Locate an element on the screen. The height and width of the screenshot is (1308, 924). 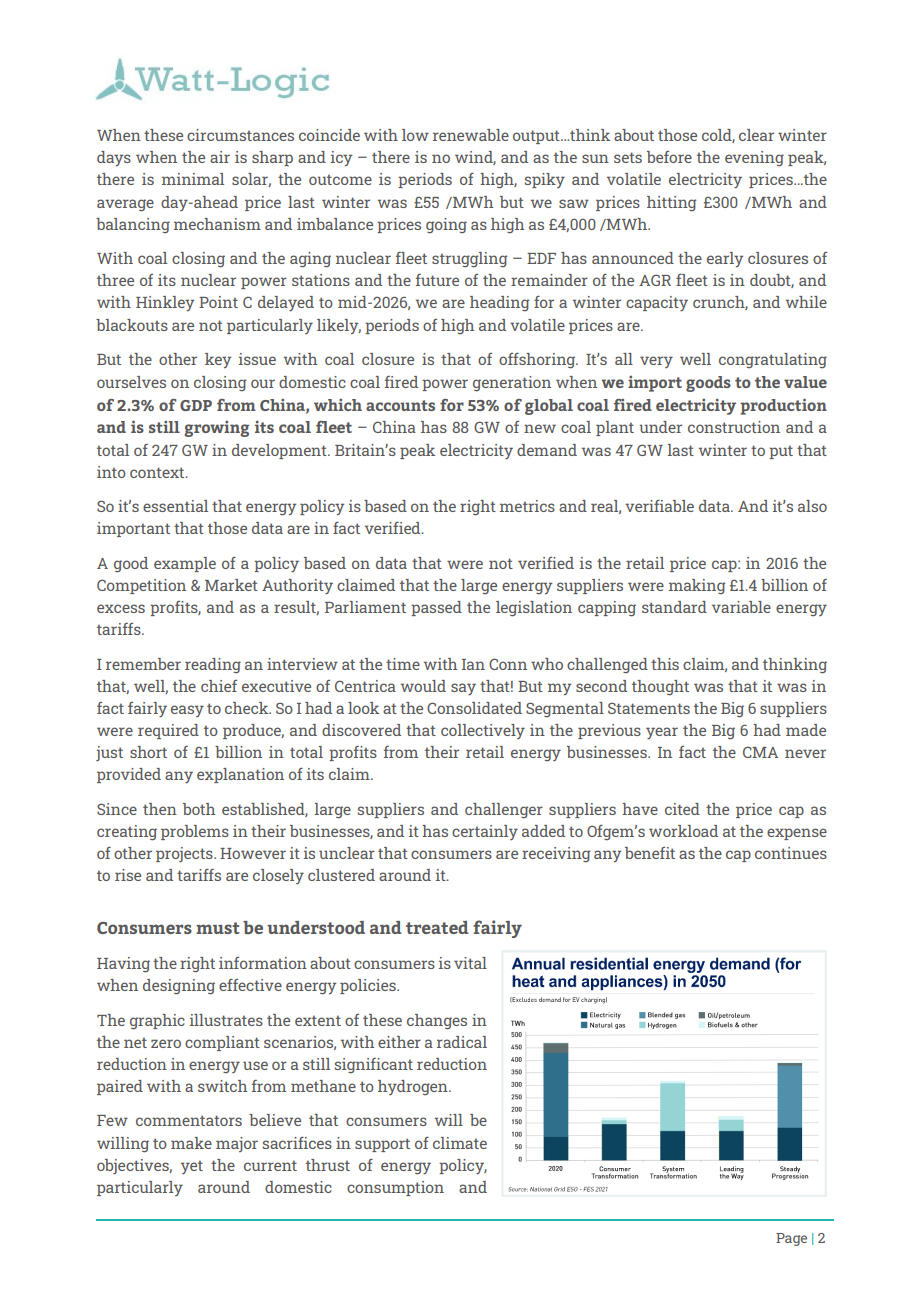
evening is located at coordinates (754, 158).
